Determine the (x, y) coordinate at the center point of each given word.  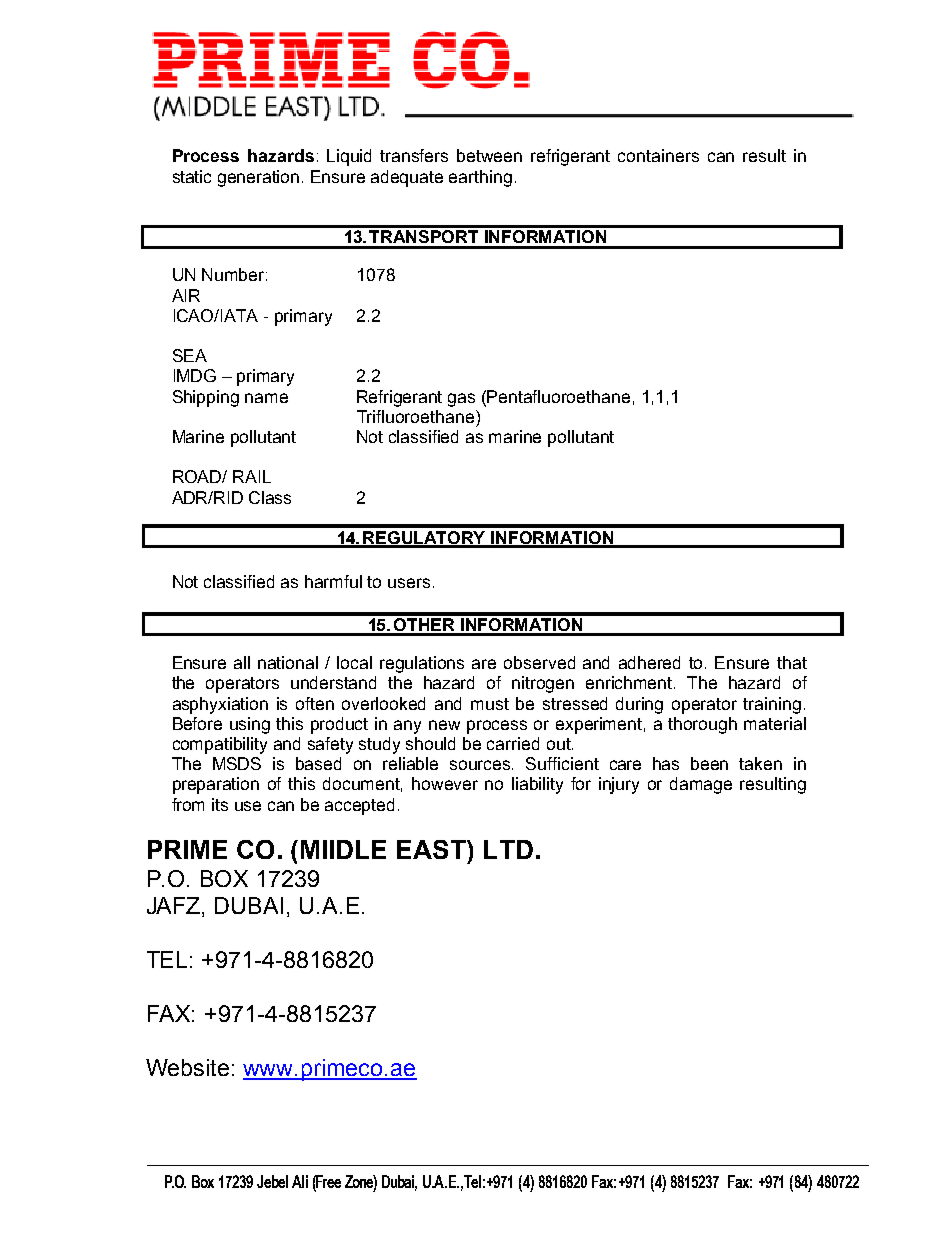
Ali (300, 1181)
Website (187, 1067)
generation (258, 178)
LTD (508, 849)
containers (658, 155)
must (490, 704)
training (772, 705)
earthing (480, 178)
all (242, 662)
